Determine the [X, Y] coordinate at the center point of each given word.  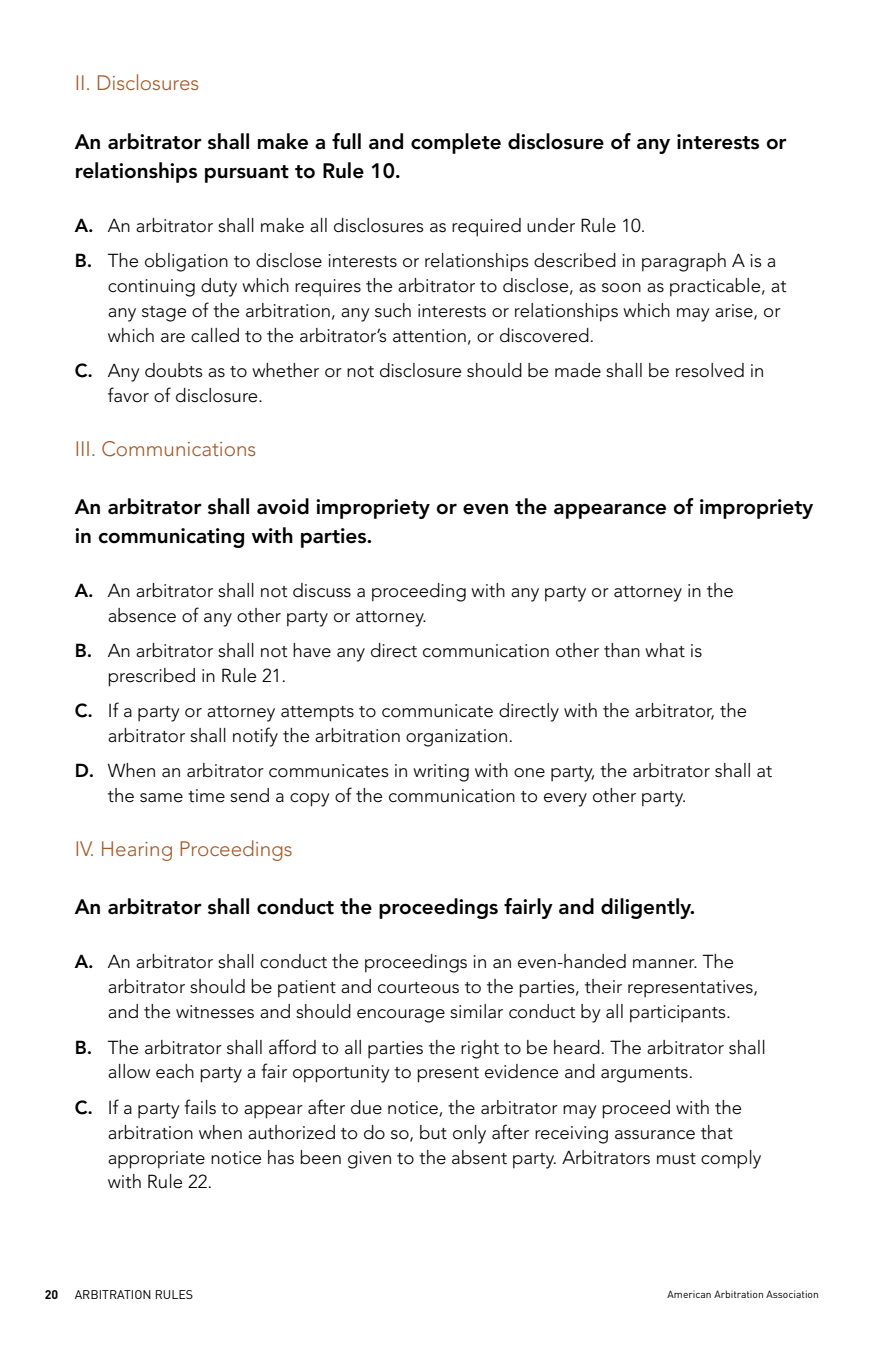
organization [456, 738]
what [665, 650]
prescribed [151, 677]
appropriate [156, 1160]
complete [456, 143]
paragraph [684, 262]
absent [479, 1157]
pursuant [247, 174]
